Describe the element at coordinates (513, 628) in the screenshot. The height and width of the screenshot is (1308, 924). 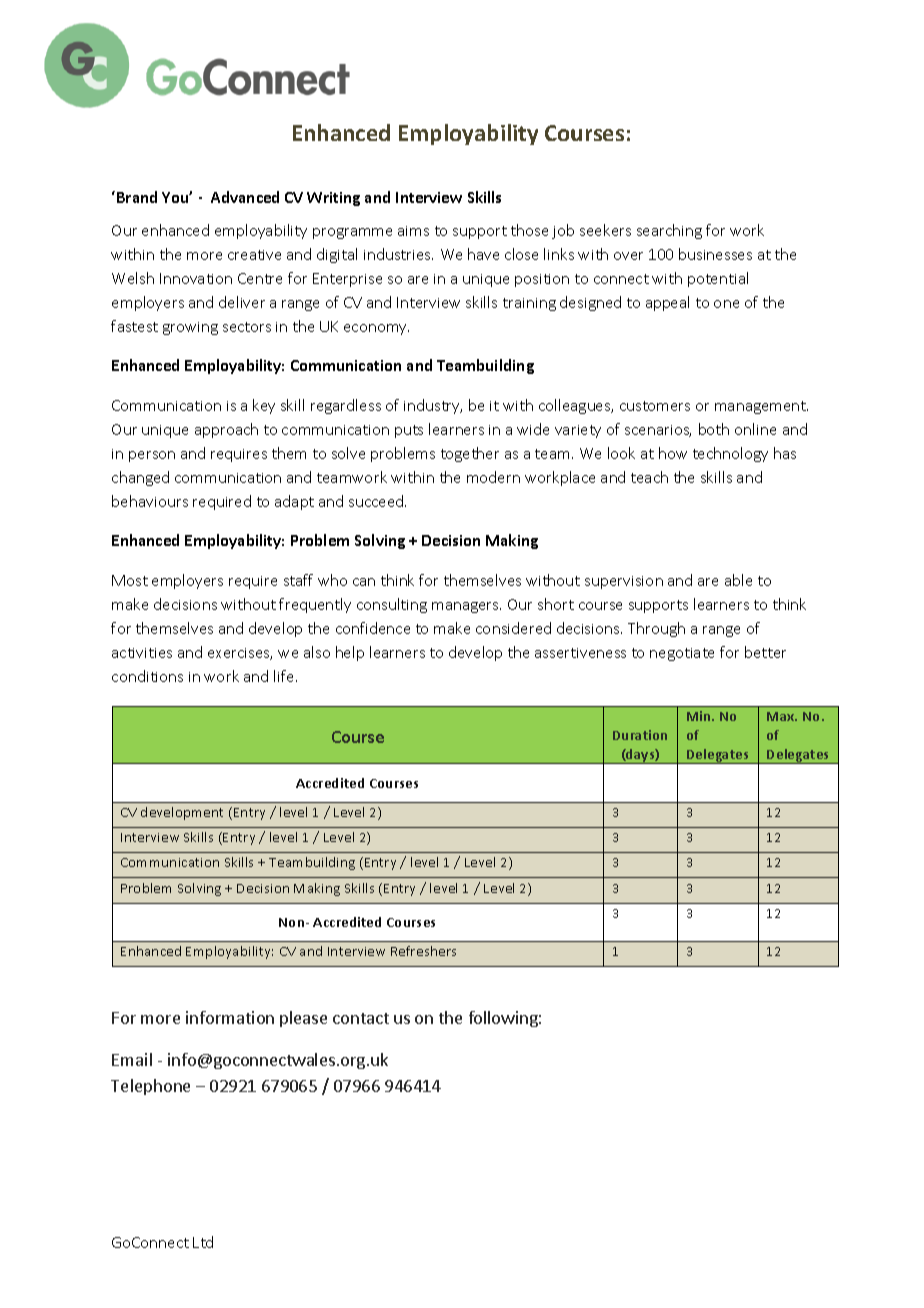
I see `considered` at that location.
